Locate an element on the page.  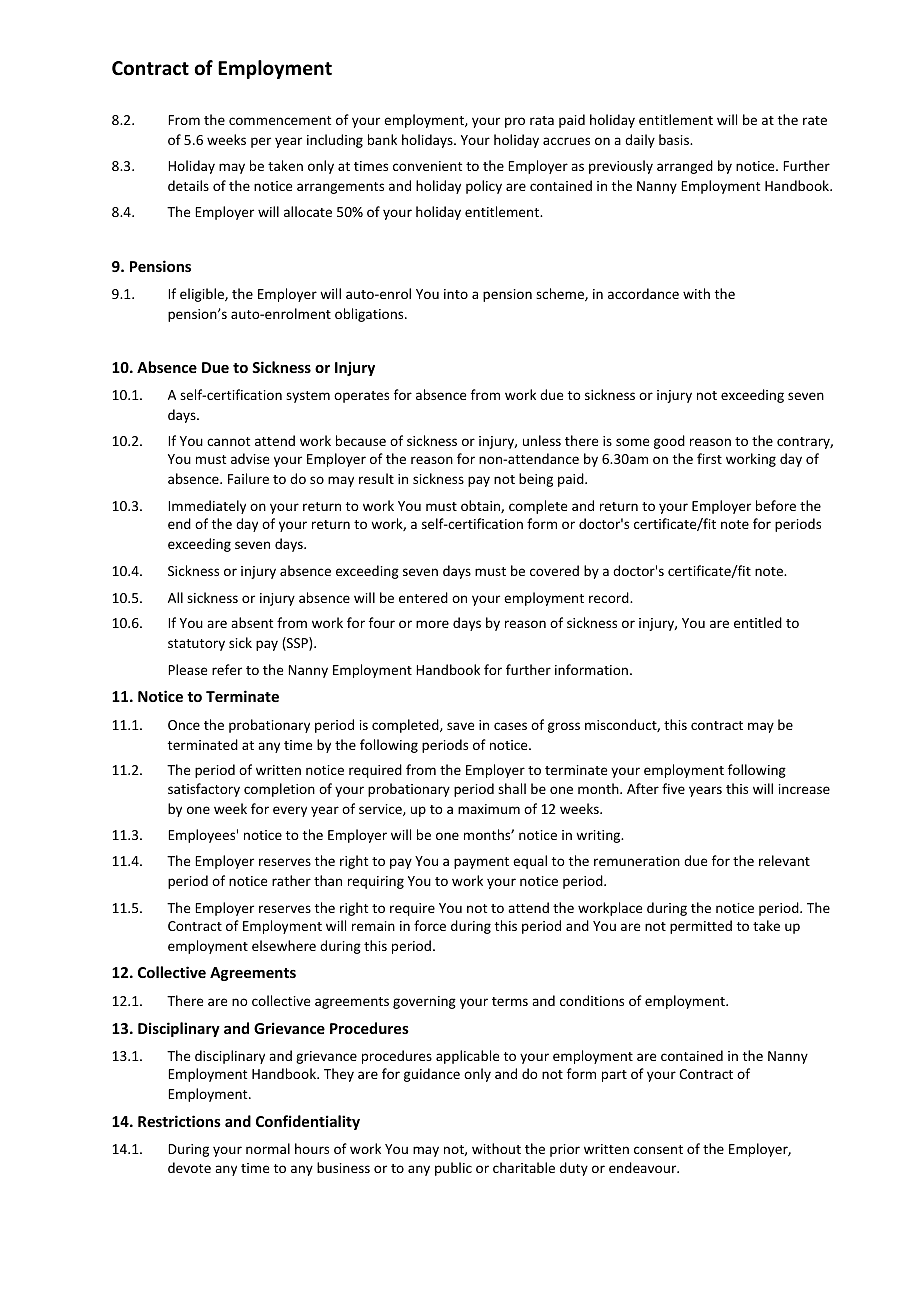
commencement is located at coordinates (280, 120).
